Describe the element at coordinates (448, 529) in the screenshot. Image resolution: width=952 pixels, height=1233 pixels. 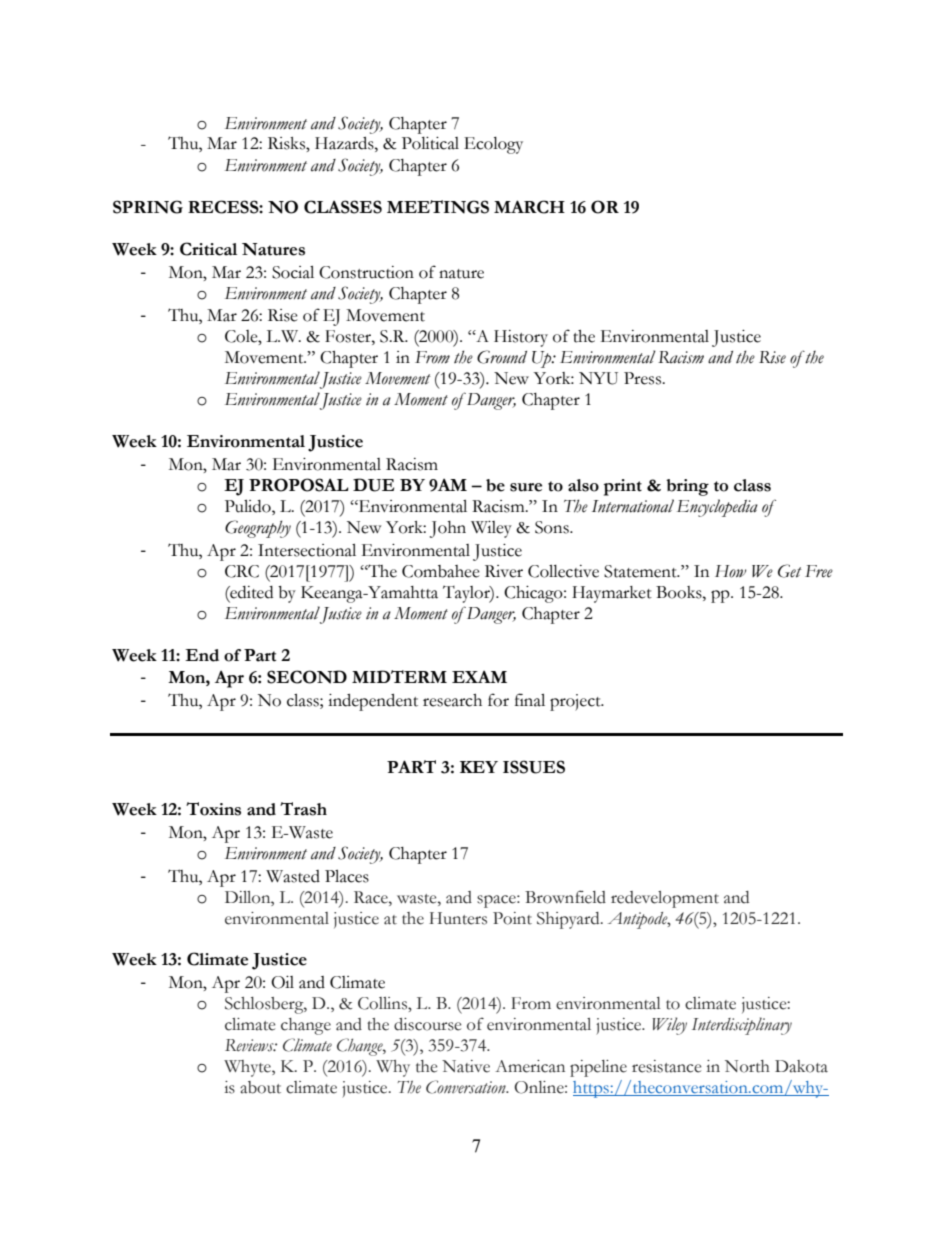
I see `John` at that location.
